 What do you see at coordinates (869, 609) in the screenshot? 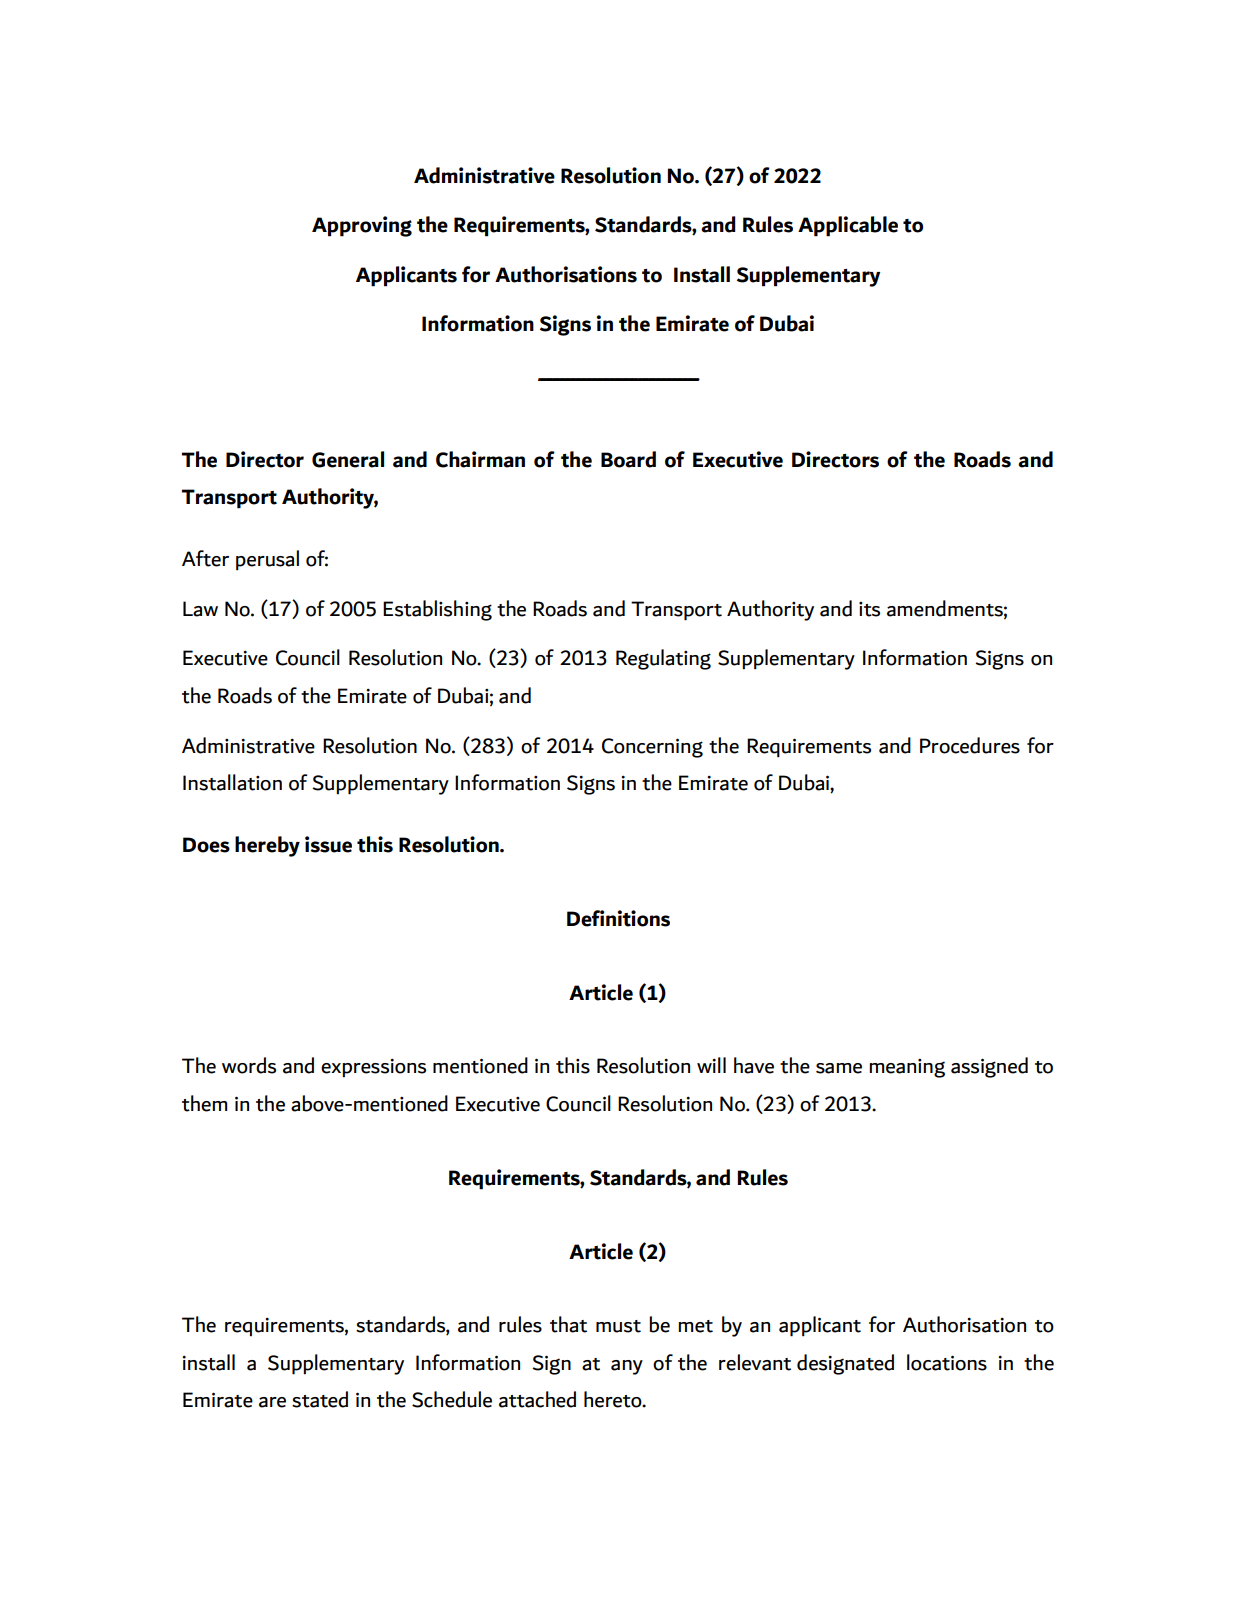
I see `its` at bounding box center [869, 609].
